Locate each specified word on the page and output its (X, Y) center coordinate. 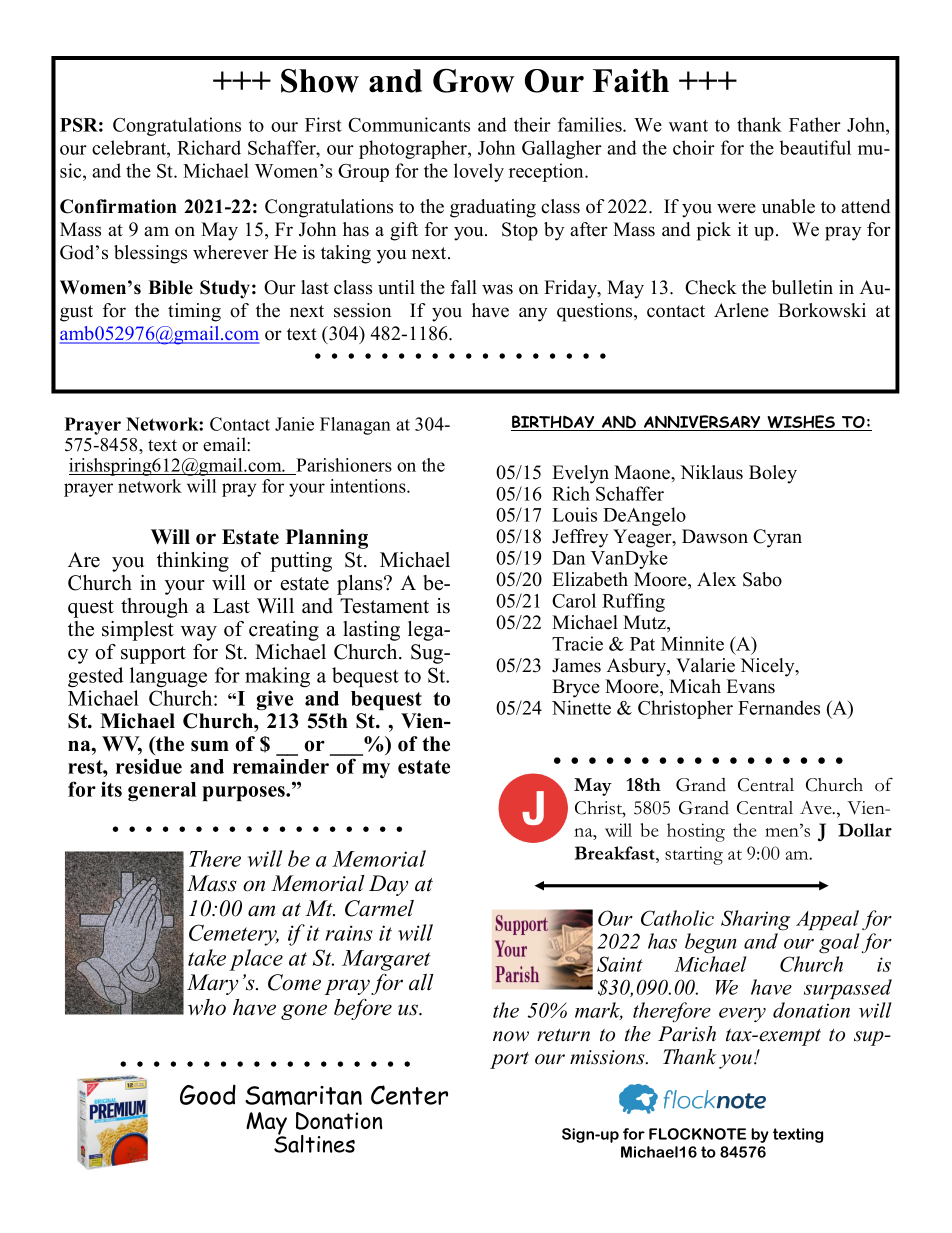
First (323, 124)
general (162, 792)
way (199, 633)
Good (208, 1094)
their (532, 124)
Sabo (762, 579)
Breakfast (616, 853)
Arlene (741, 310)
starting (694, 855)
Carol (574, 600)
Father (815, 124)
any (533, 314)
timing (194, 312)
